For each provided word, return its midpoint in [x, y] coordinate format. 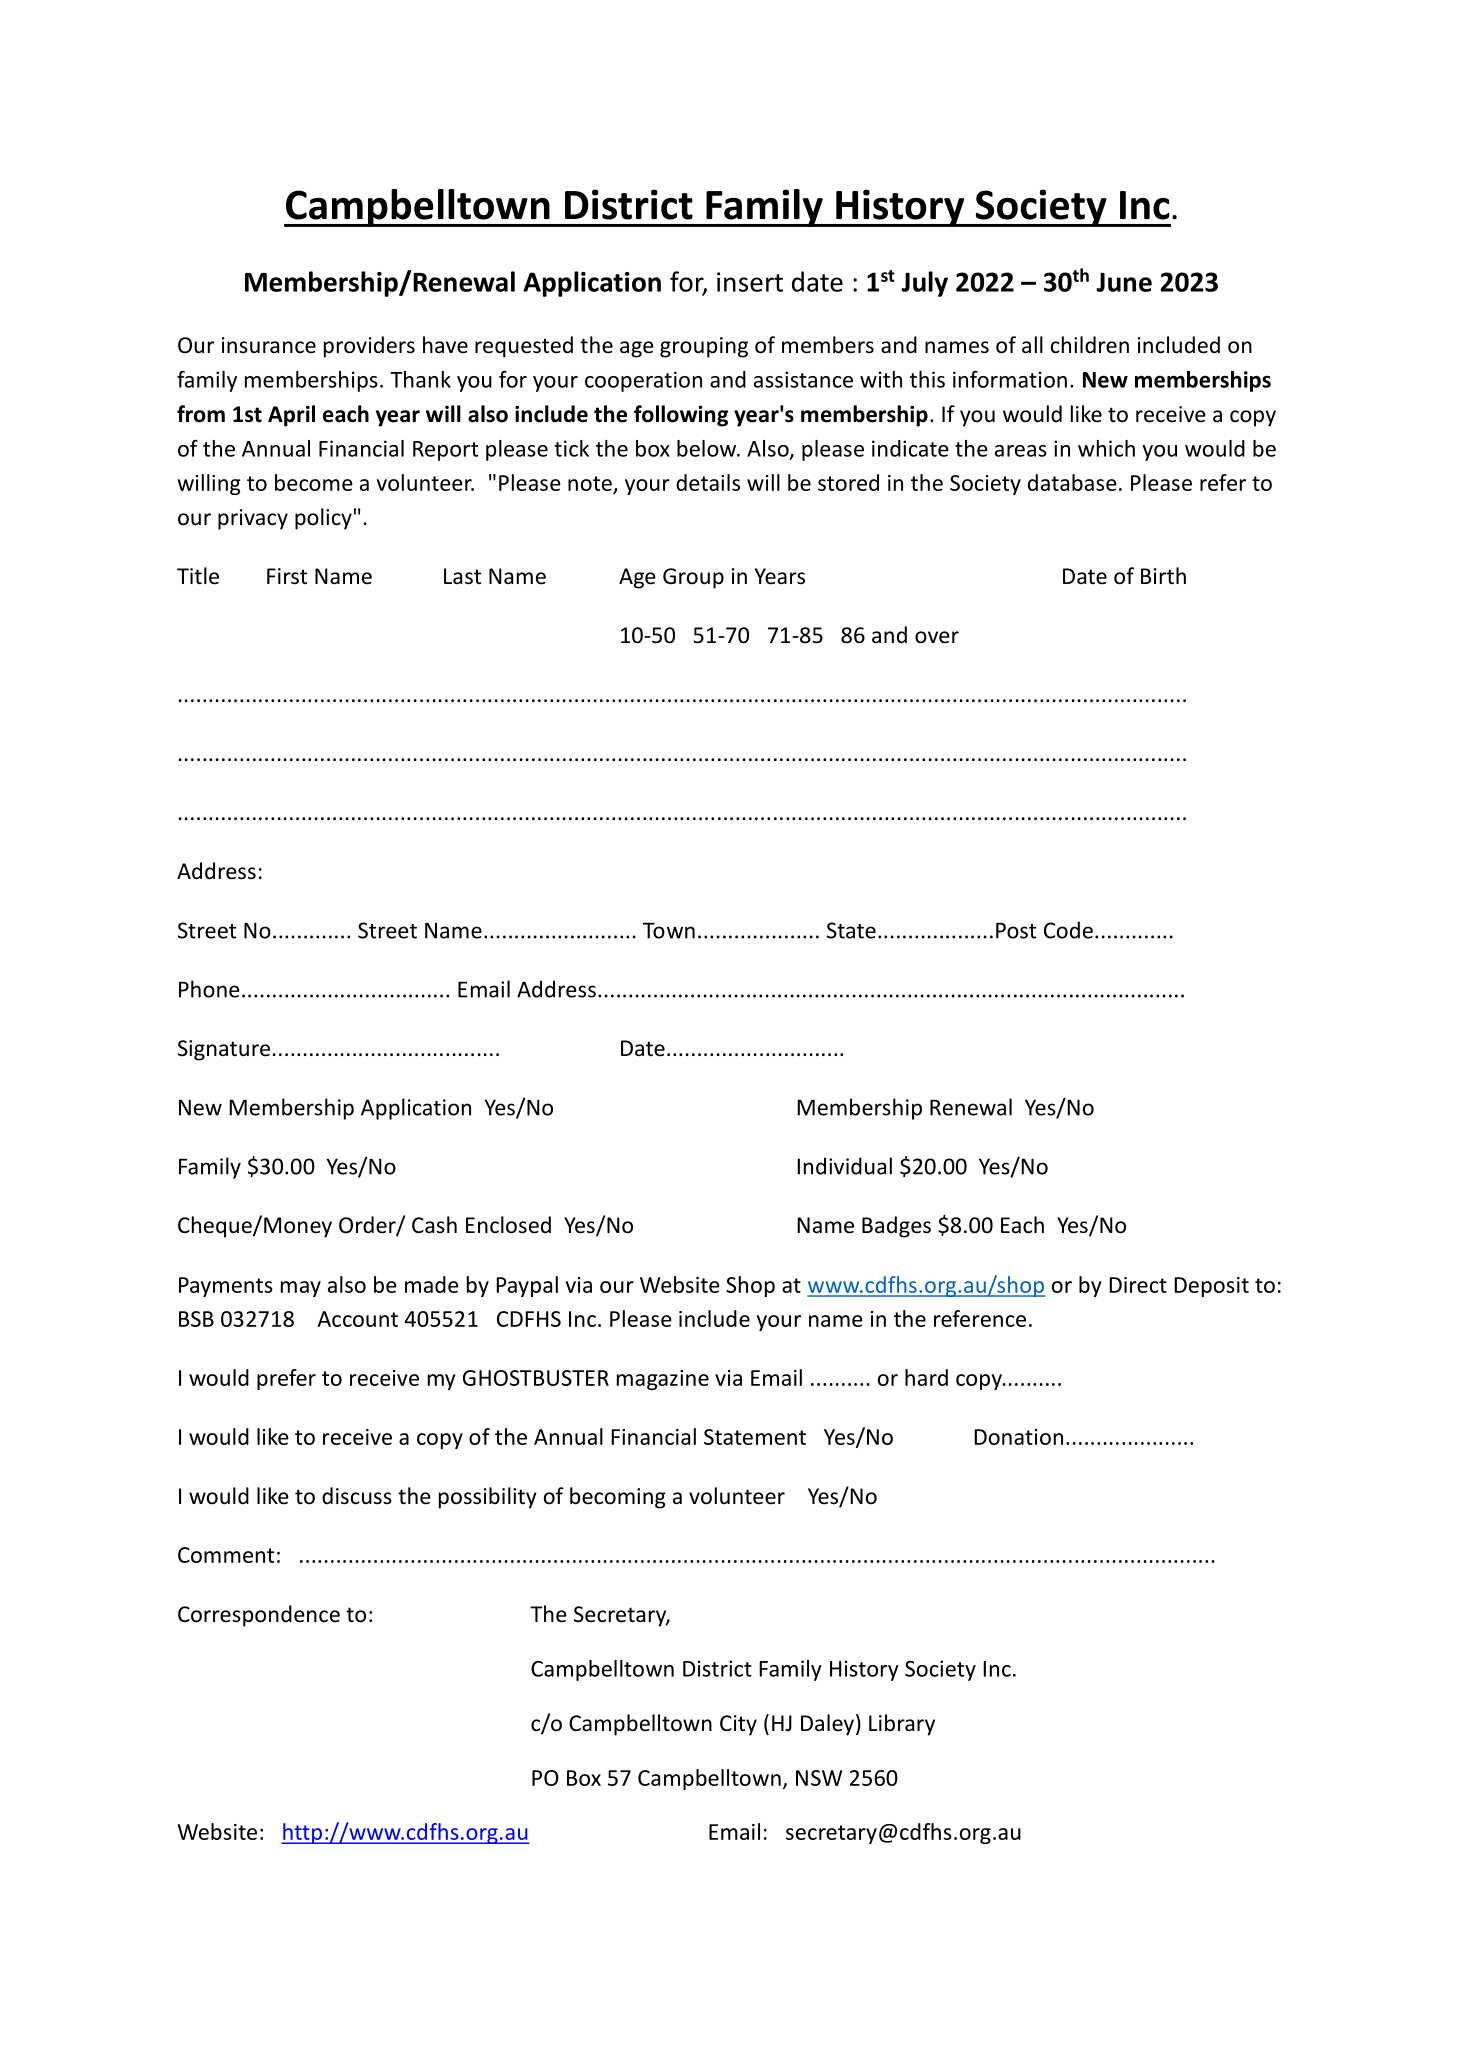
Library [902, 1725]
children [1090, 345]
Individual [844, 1166]
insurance [269, 345]
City [738, 1725]
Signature [224, 1050]
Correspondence [259, 1616]
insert [750, 282]
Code [1068, 930]
